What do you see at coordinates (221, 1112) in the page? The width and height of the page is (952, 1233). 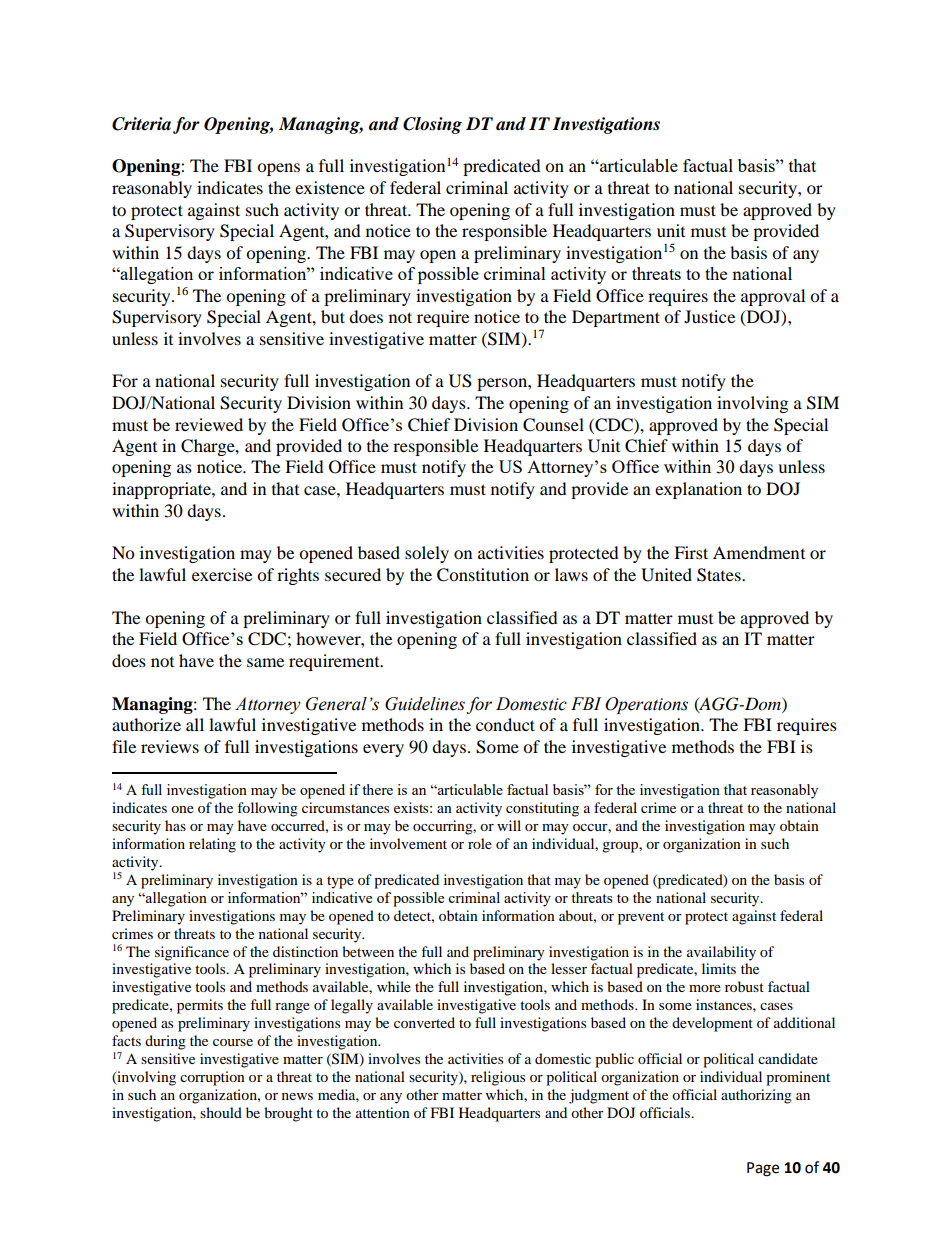 I see `should` at bounding box center [221, 1112].
